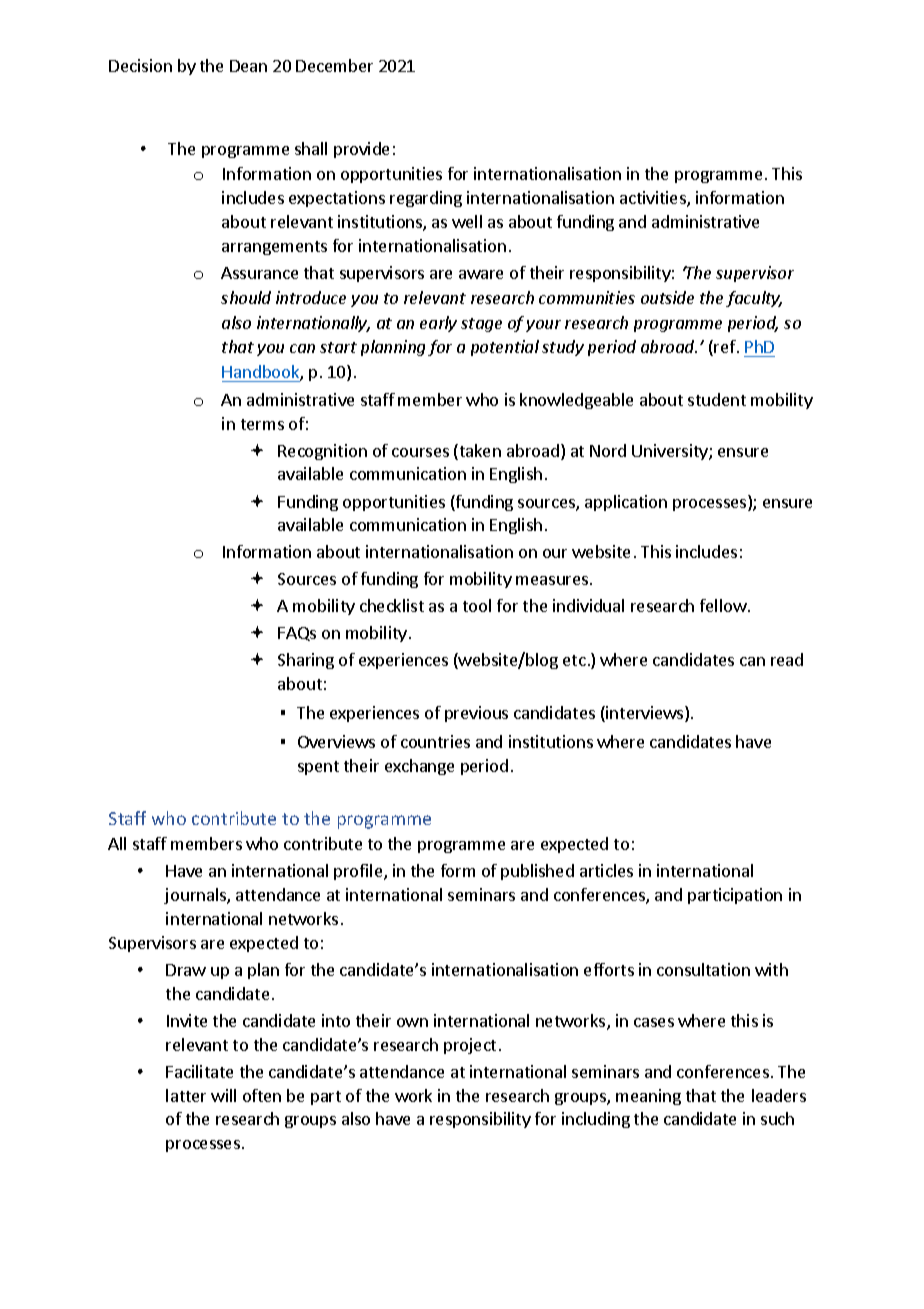 The image size is (924, 1309). Describe the element at coordinates (470, 1046) in the document. I see `project` at that location.
